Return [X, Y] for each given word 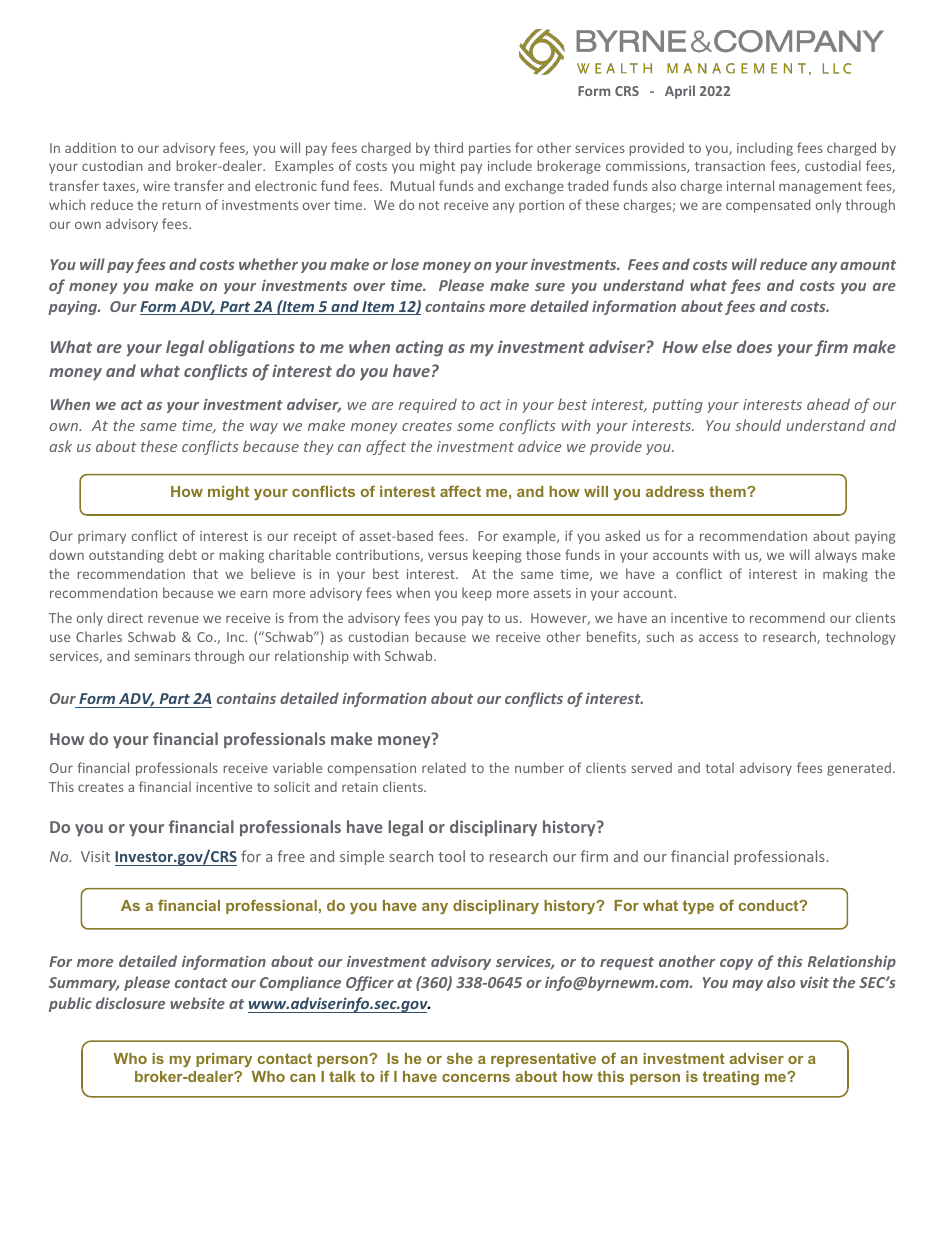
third [448, 147]
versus [448, 556]
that [205, 573]
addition [90, 147]
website [197, 1003]
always [836, 556]
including [765, 149]
